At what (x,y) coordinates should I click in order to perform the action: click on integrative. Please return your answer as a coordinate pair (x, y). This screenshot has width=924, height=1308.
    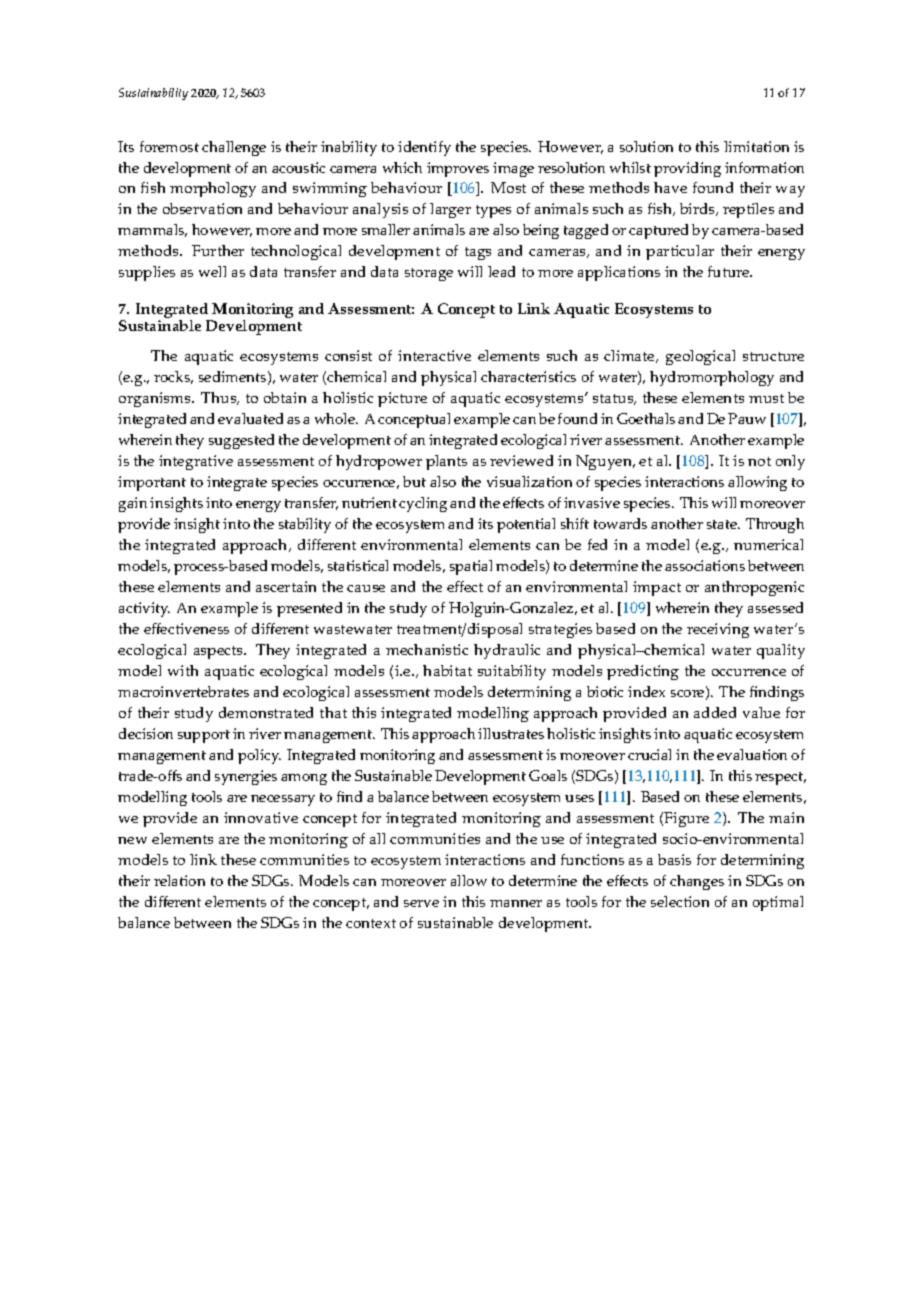
    Looking at the image, I should click on (196, 462).
